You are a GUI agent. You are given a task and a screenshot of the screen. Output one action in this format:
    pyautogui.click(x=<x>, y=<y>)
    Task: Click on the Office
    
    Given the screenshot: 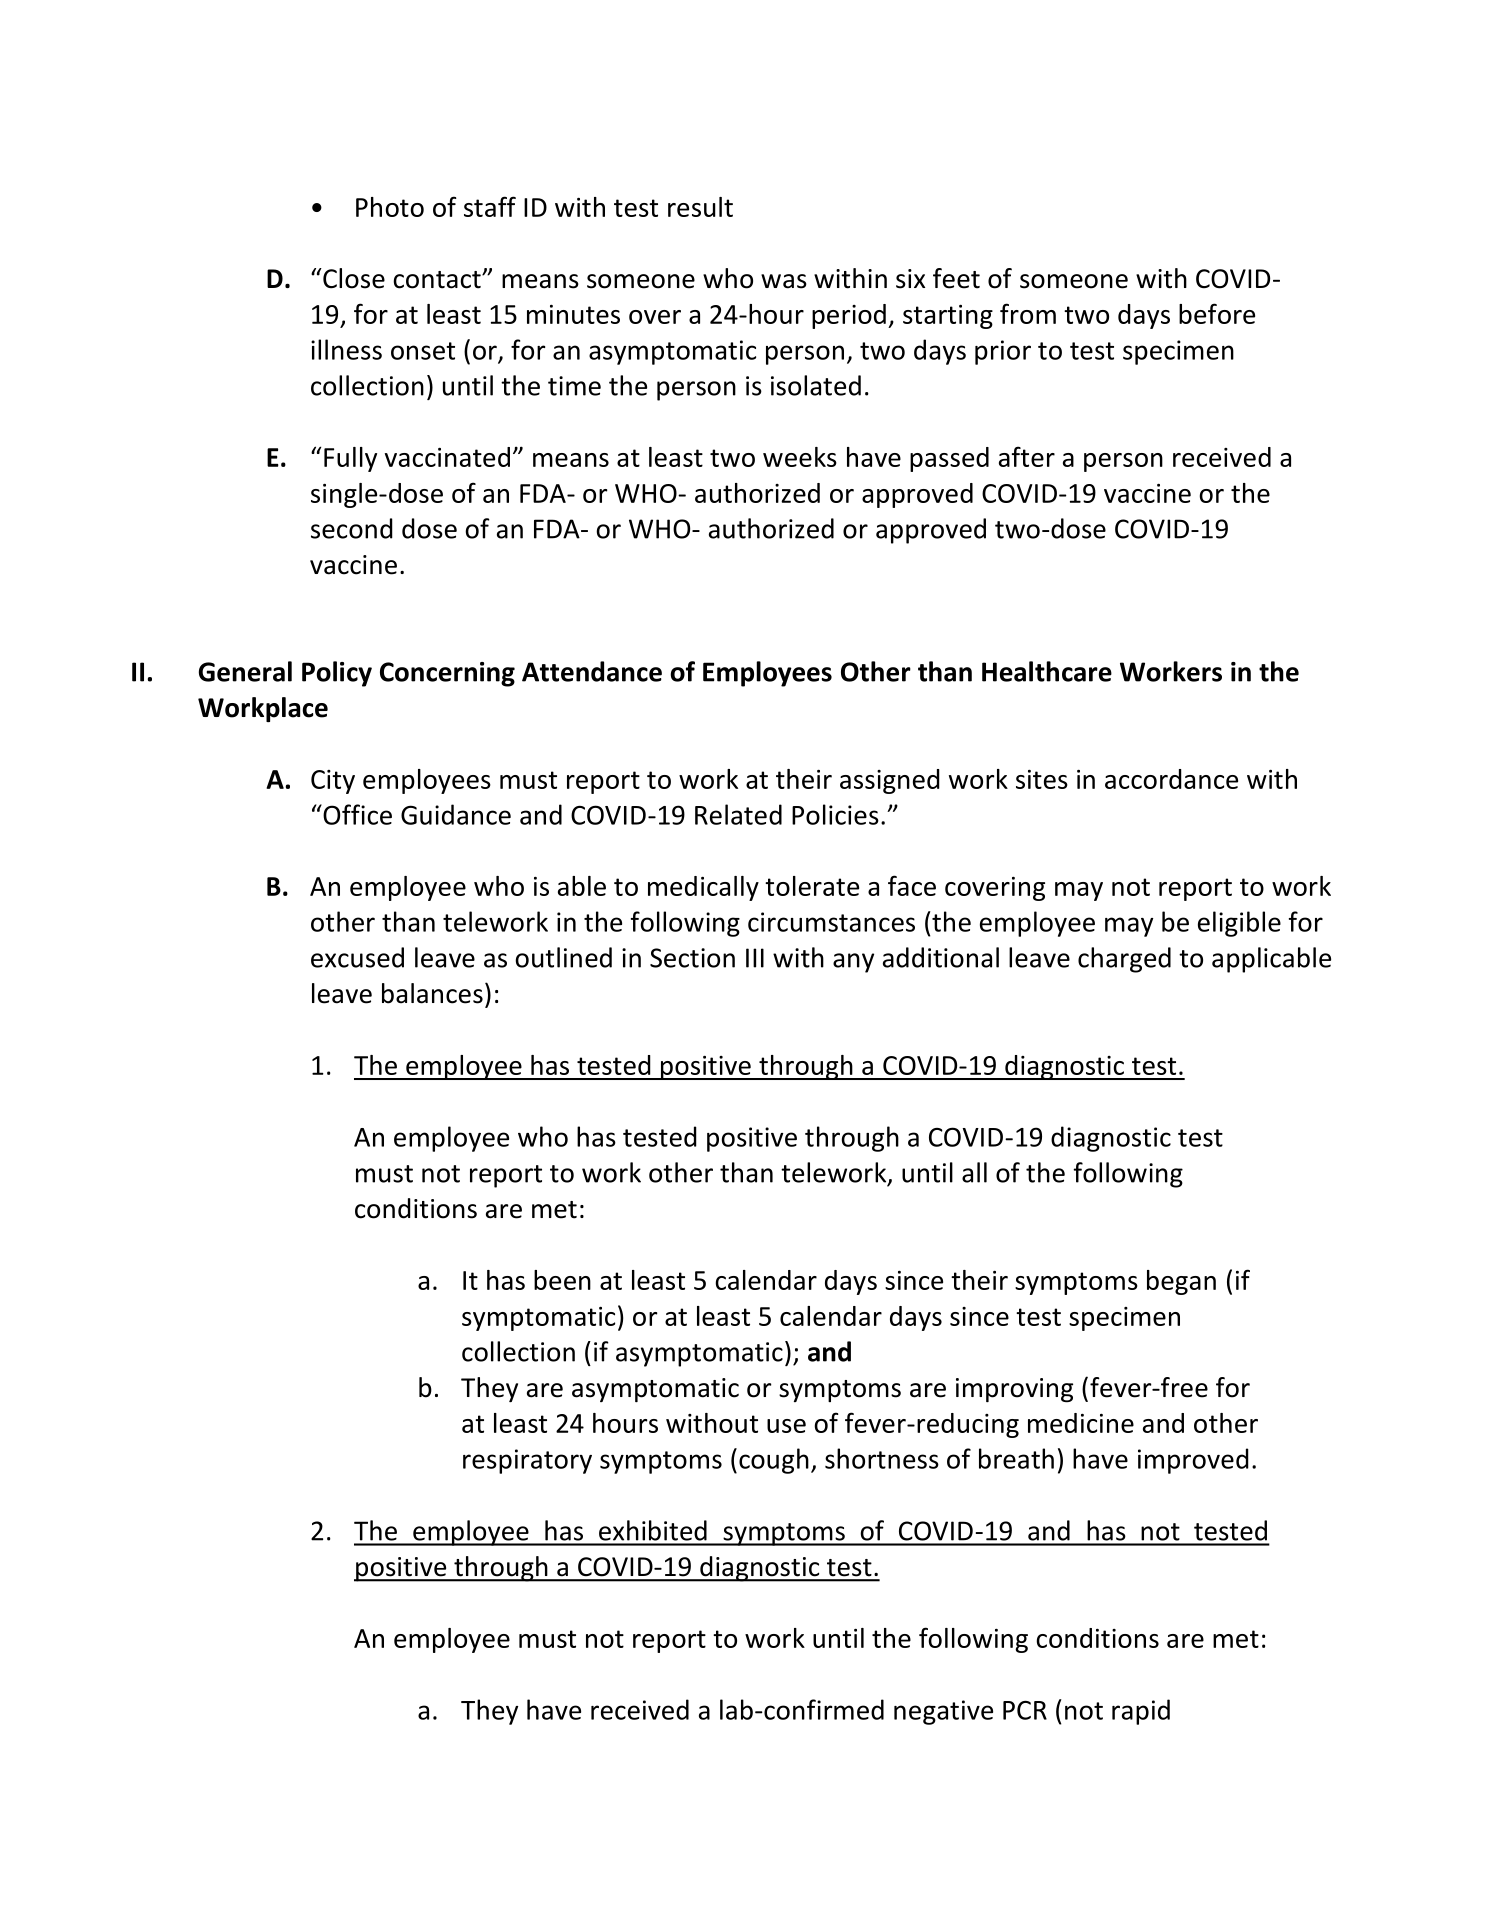 What is the action you would take?
    pyautogui.click(x=356, y=814)
